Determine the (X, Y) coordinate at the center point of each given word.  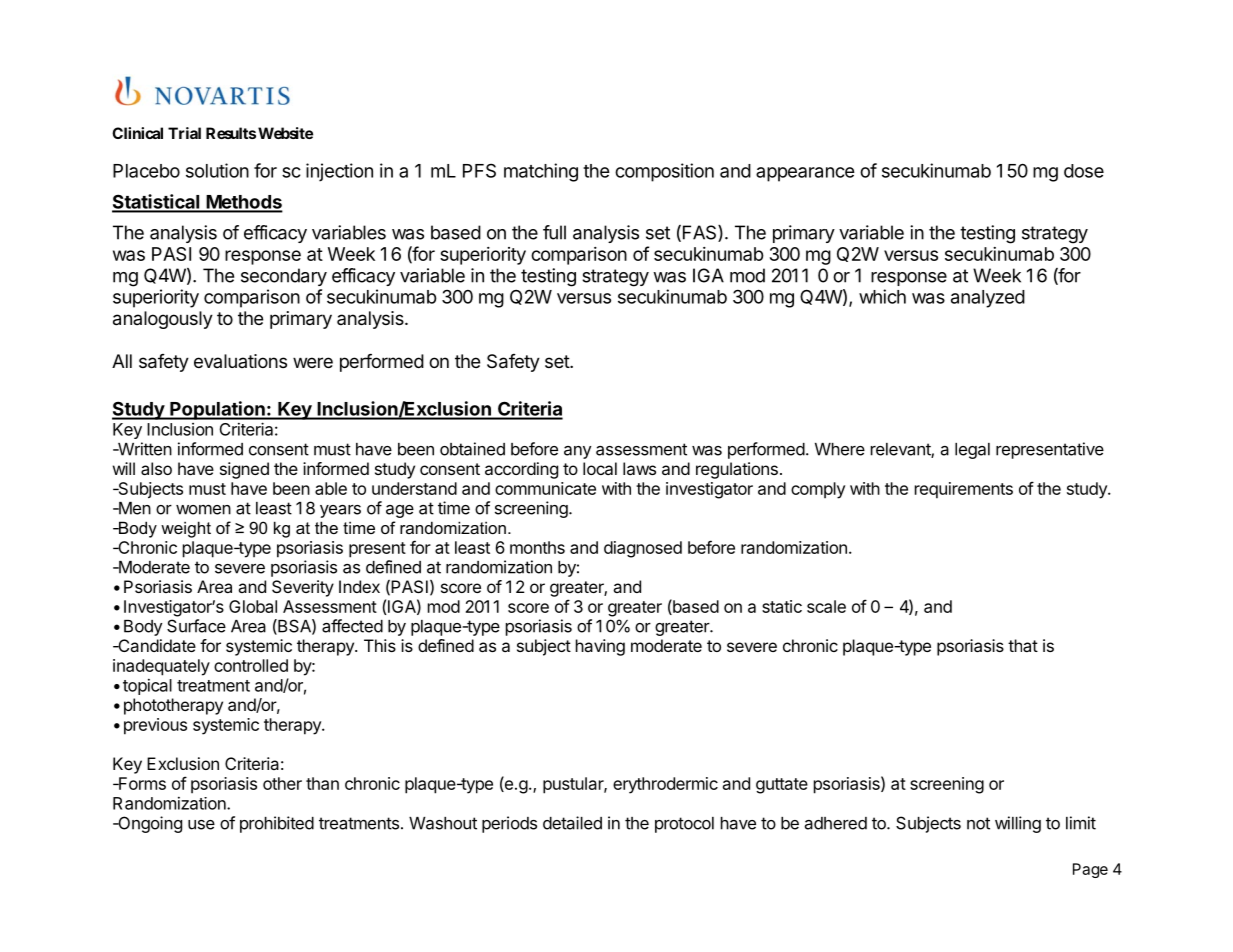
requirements (964, 490)
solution (217, 170)
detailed (572, 823)
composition (664, 172)
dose (1084, 171)
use (201, 825)
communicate (545, 488)
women (203, 509)
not (978, 823)
